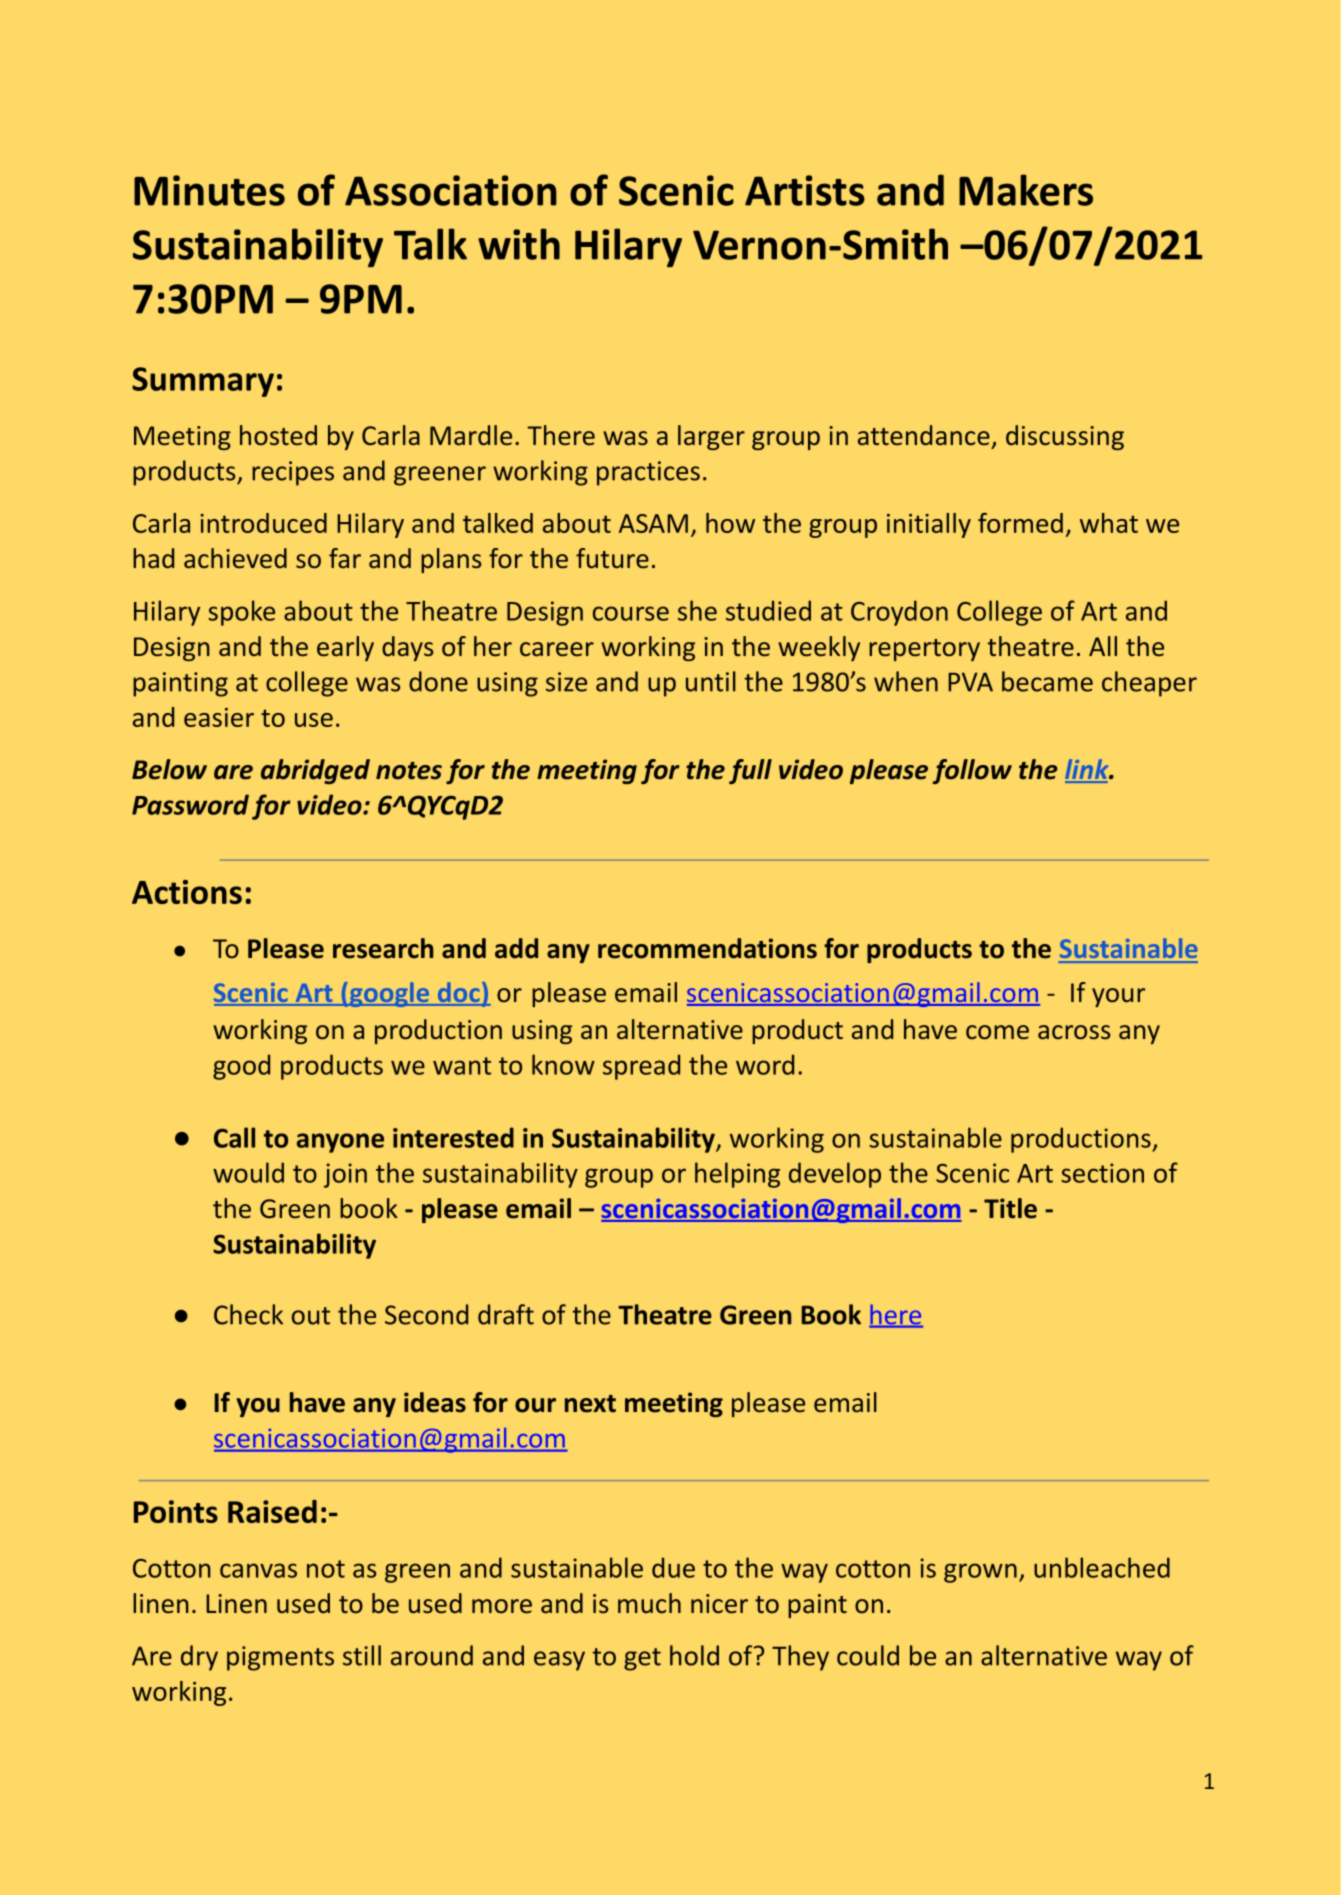 The width and height of the document is (1342, 1895). Describe the element at coordinates (1118, 997) in the document. I see `your` at that location.
